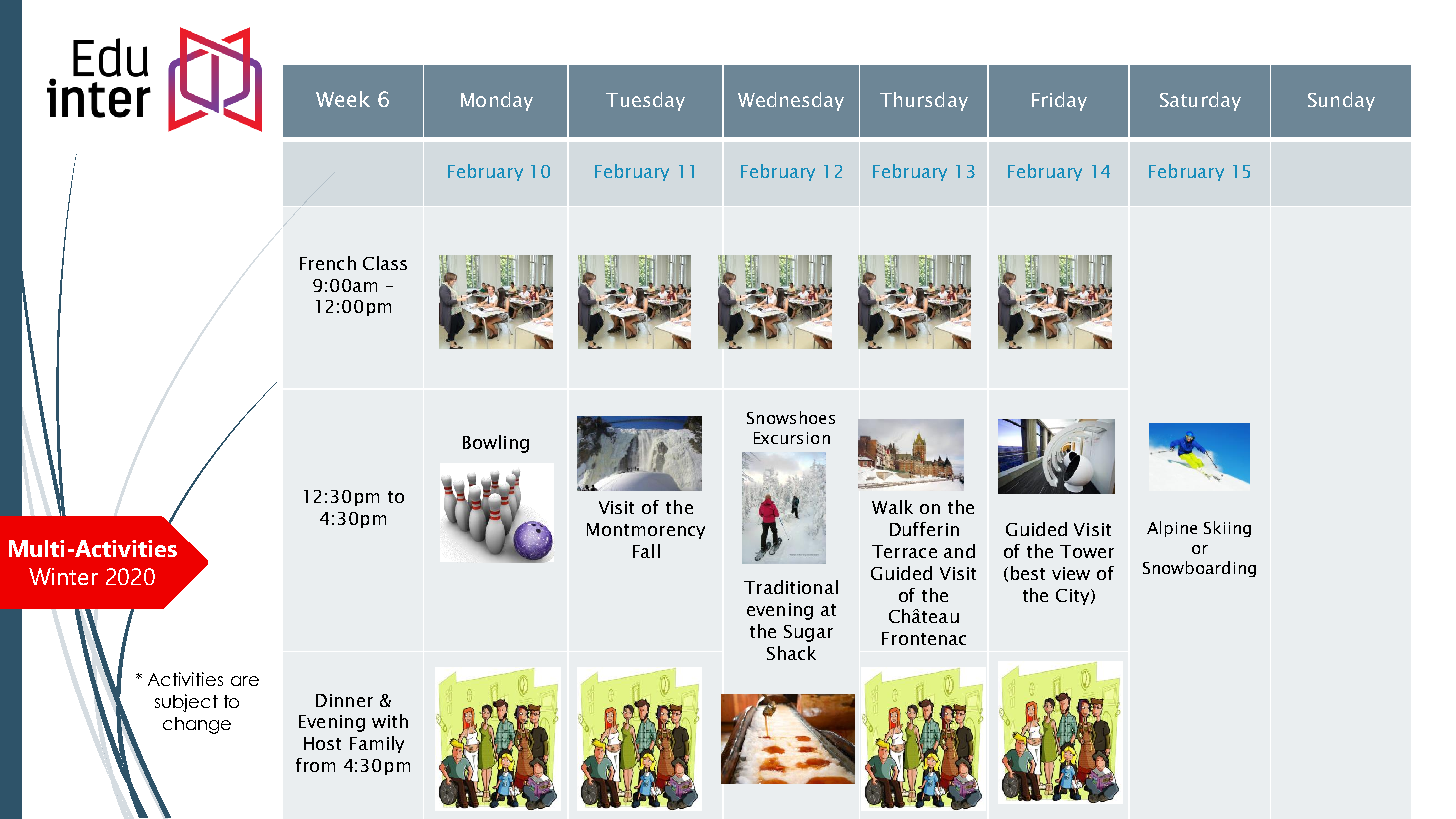 This page has width=1456, height=819. Describe the element at coordinates (792, 438) in the page. I see `Excursion` at that location.
